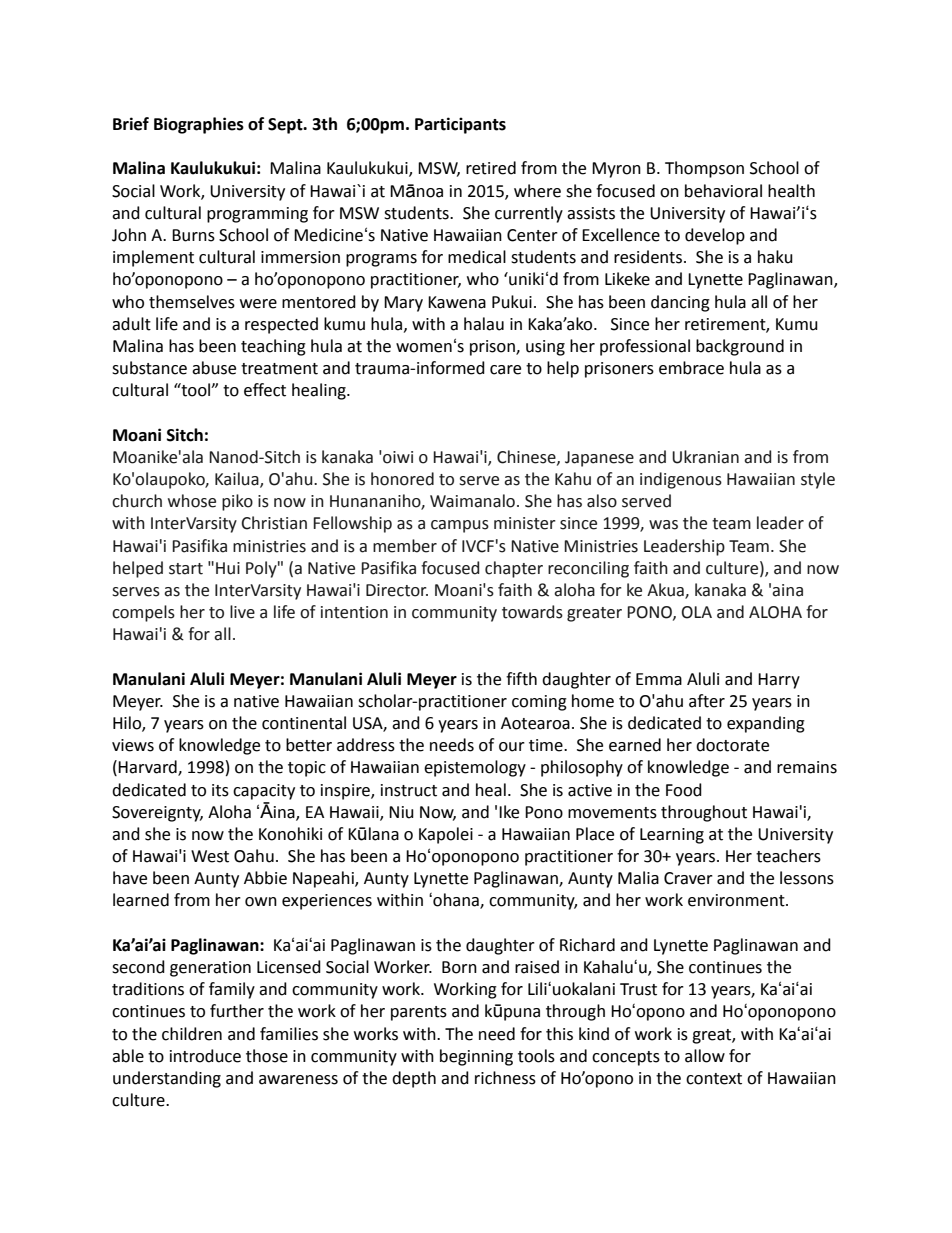 The image size is (952, 1233). What do you see at coordinates (484, 324) in the page?
I see `halau` at bounding box center [484, 324].
